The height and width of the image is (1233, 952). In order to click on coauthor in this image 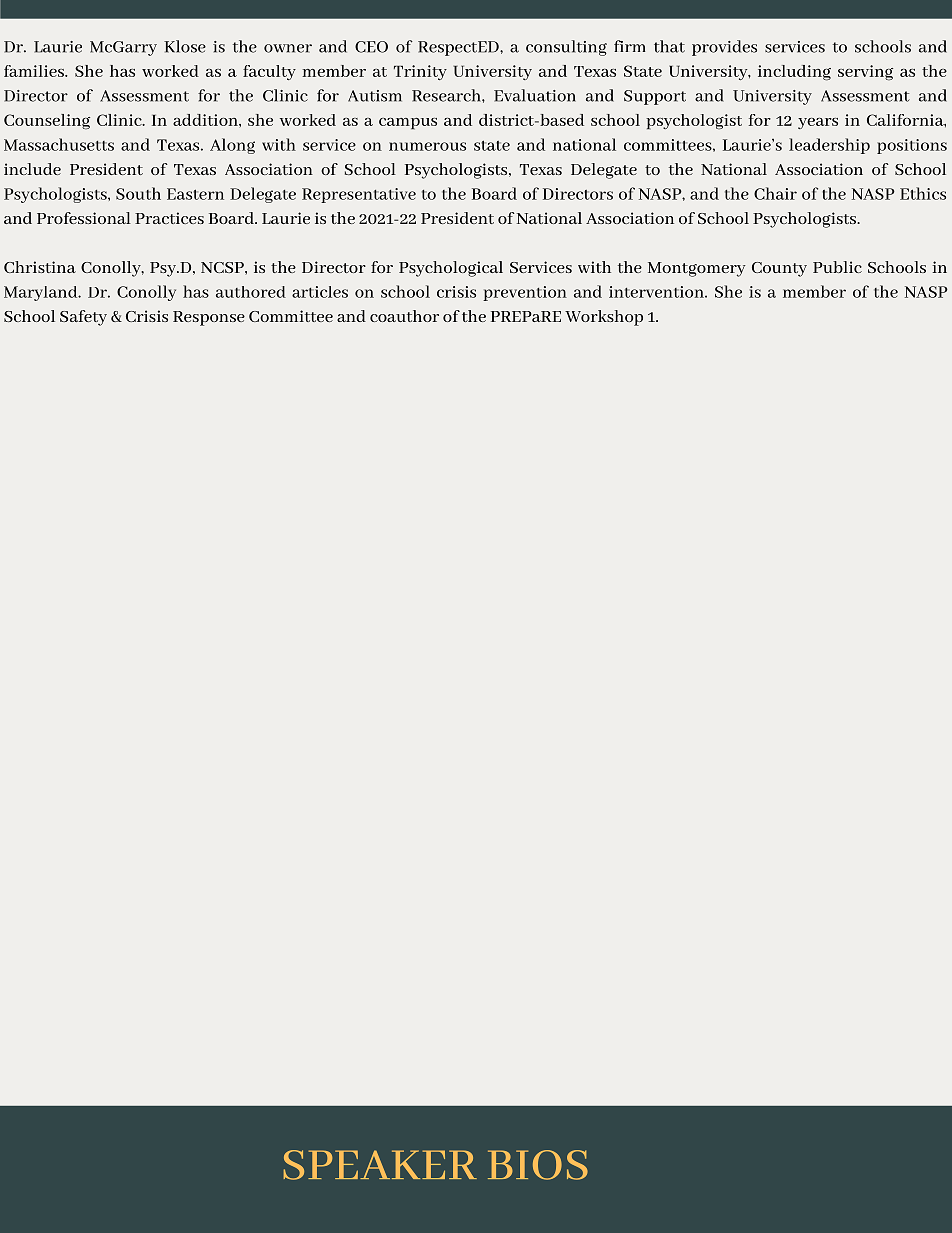, I will do `click(404, 316)`.
